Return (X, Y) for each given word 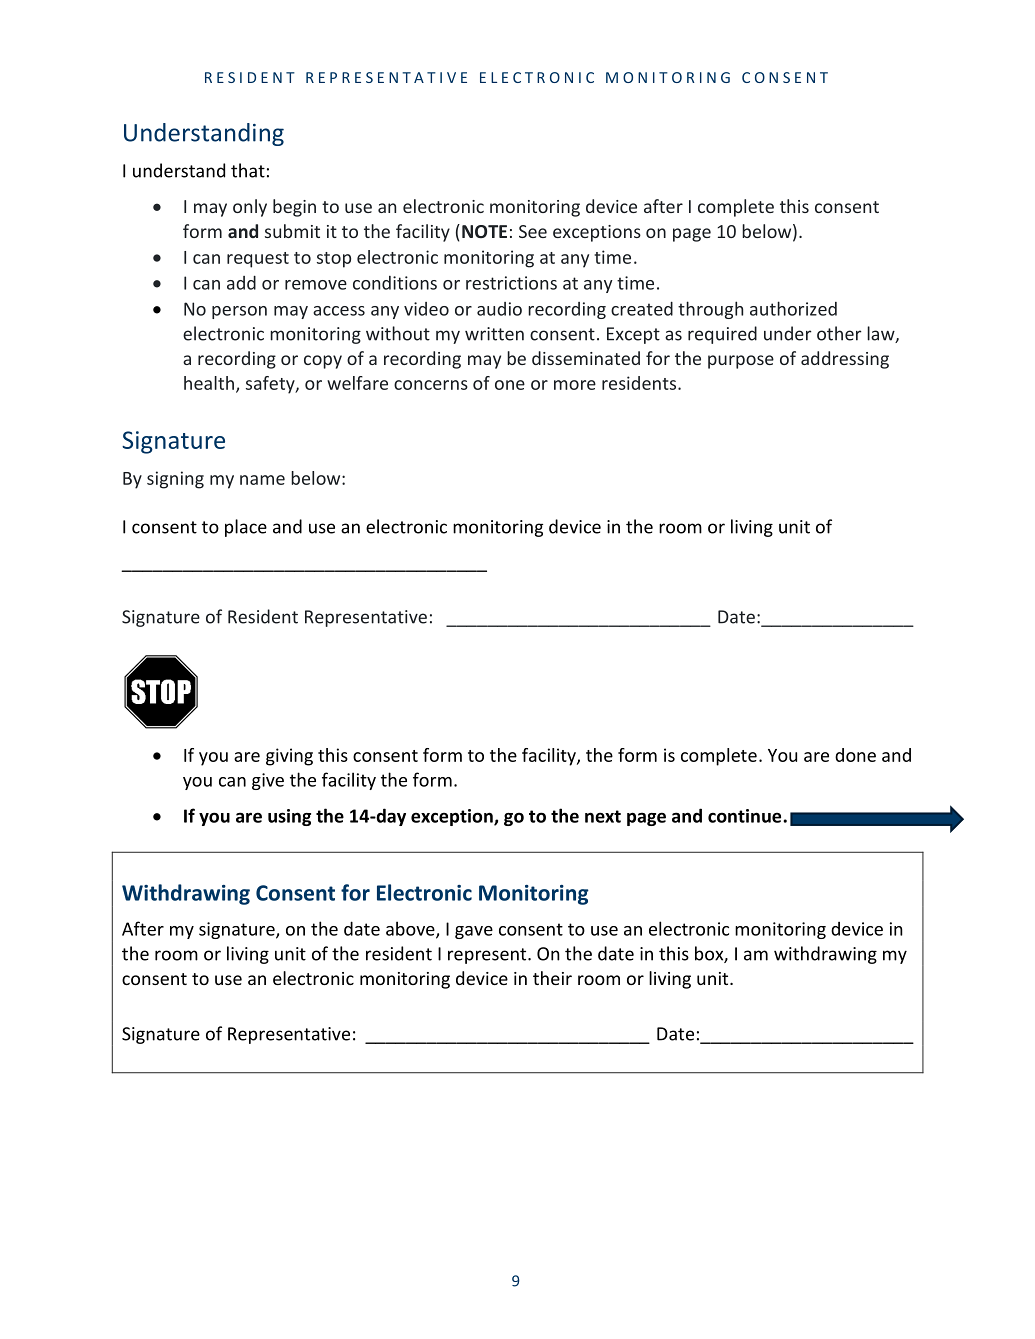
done (855, 755)
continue (746, 816)
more (575, 385)
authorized (793, 308)
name (262, 480)
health (209, 383)
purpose (741, 362)
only (250, 208)
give (268, 781)
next (603, 816)
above (411, 929)
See (533, 231)
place (246, 528)
